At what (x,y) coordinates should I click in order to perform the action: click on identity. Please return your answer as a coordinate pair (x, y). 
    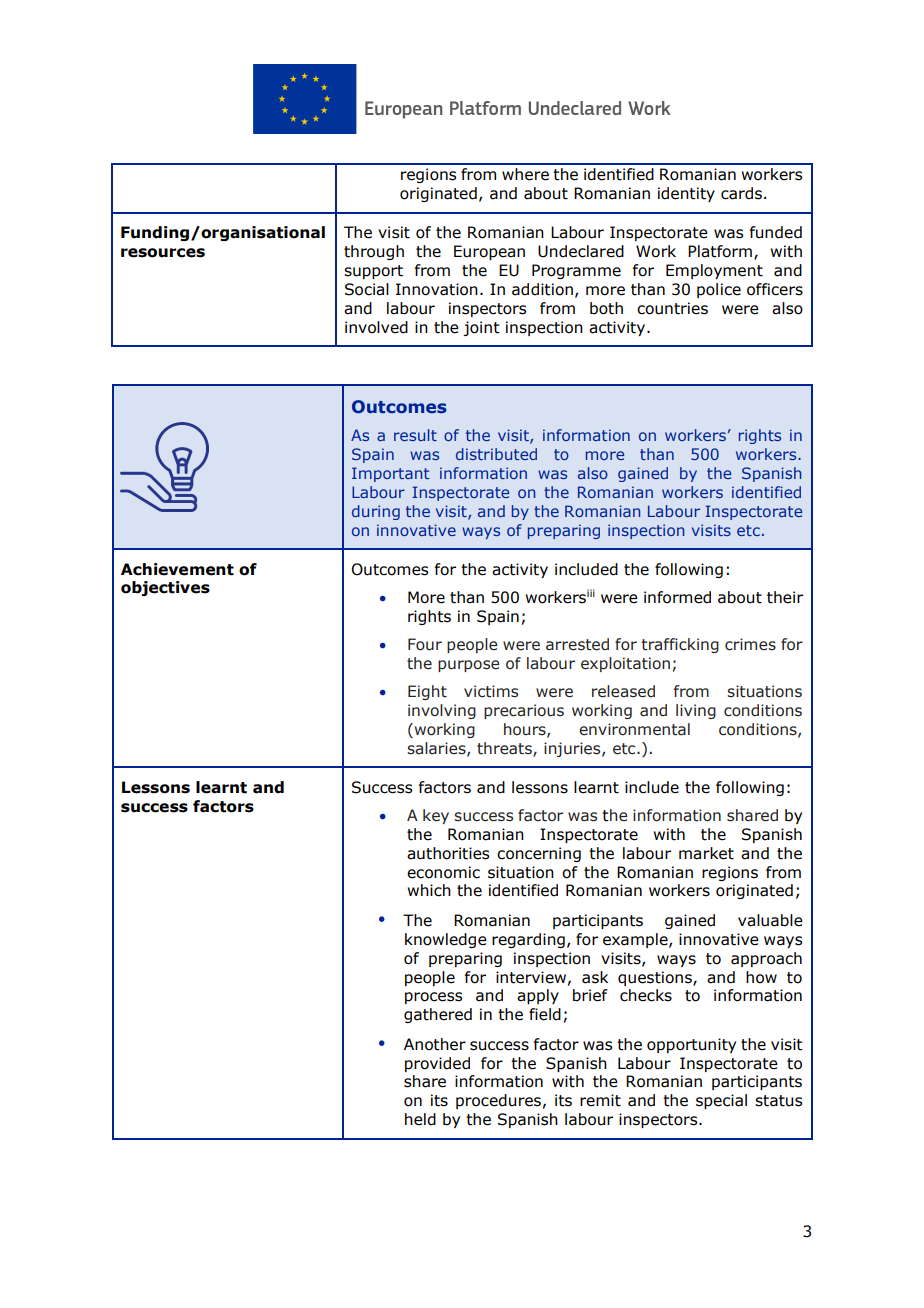
    Looking at the image, I should click on (686, 194).
